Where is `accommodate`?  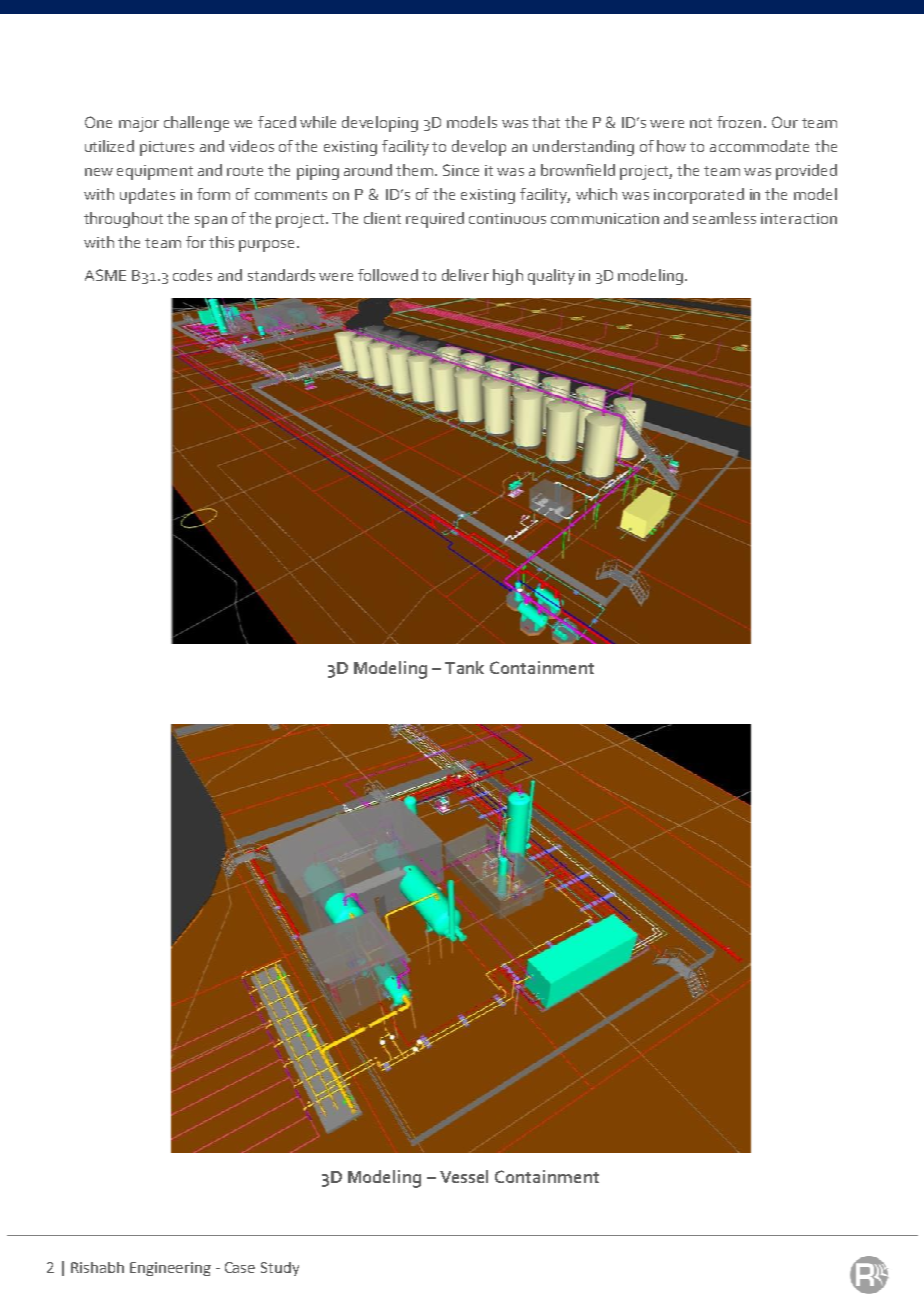 accommodate is located at coordinates (759, 146).
